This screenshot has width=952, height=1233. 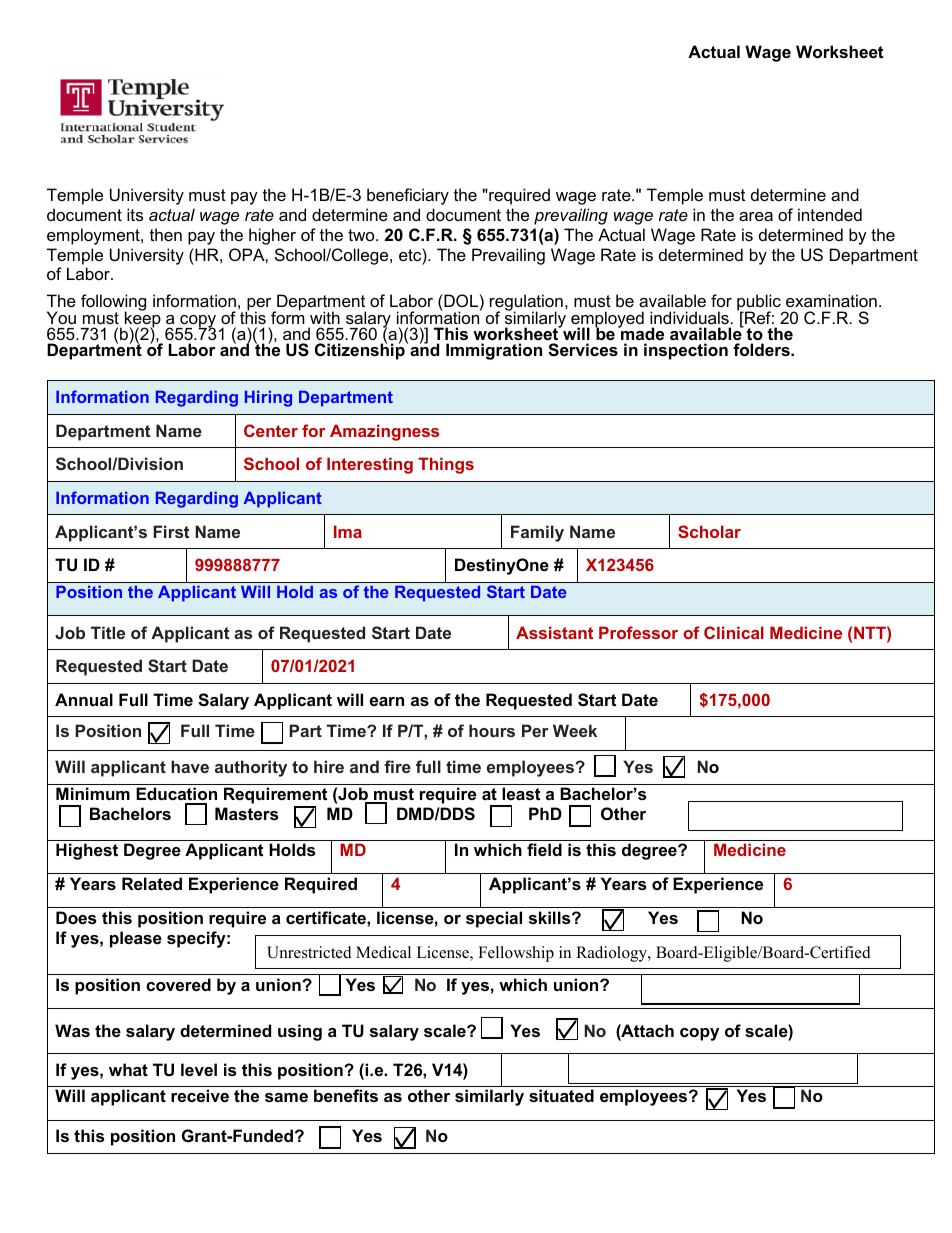 I want to click on beneficiary, so click(x=408, y=196).
